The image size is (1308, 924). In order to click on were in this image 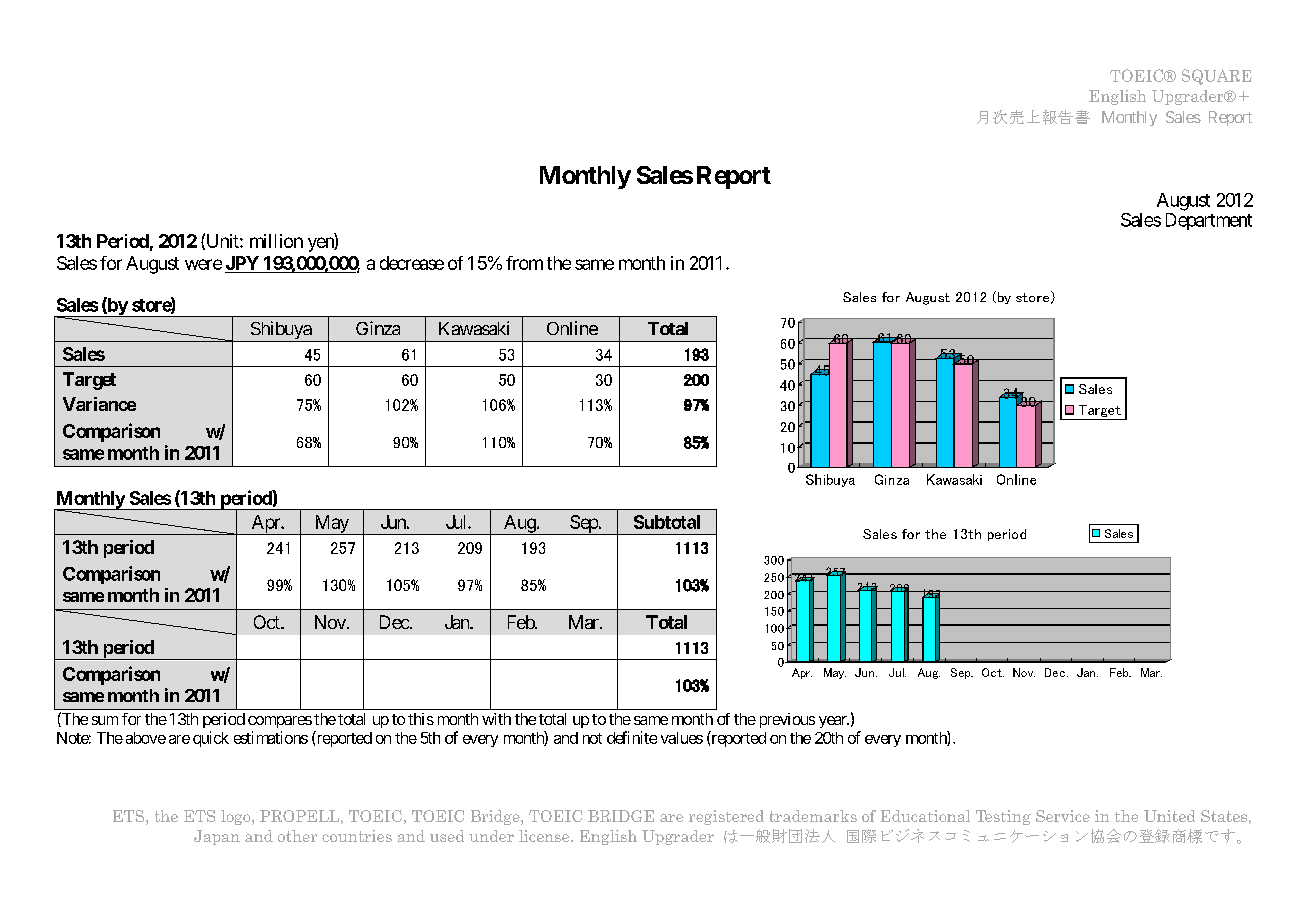, I will do `click(203, 264)`.
